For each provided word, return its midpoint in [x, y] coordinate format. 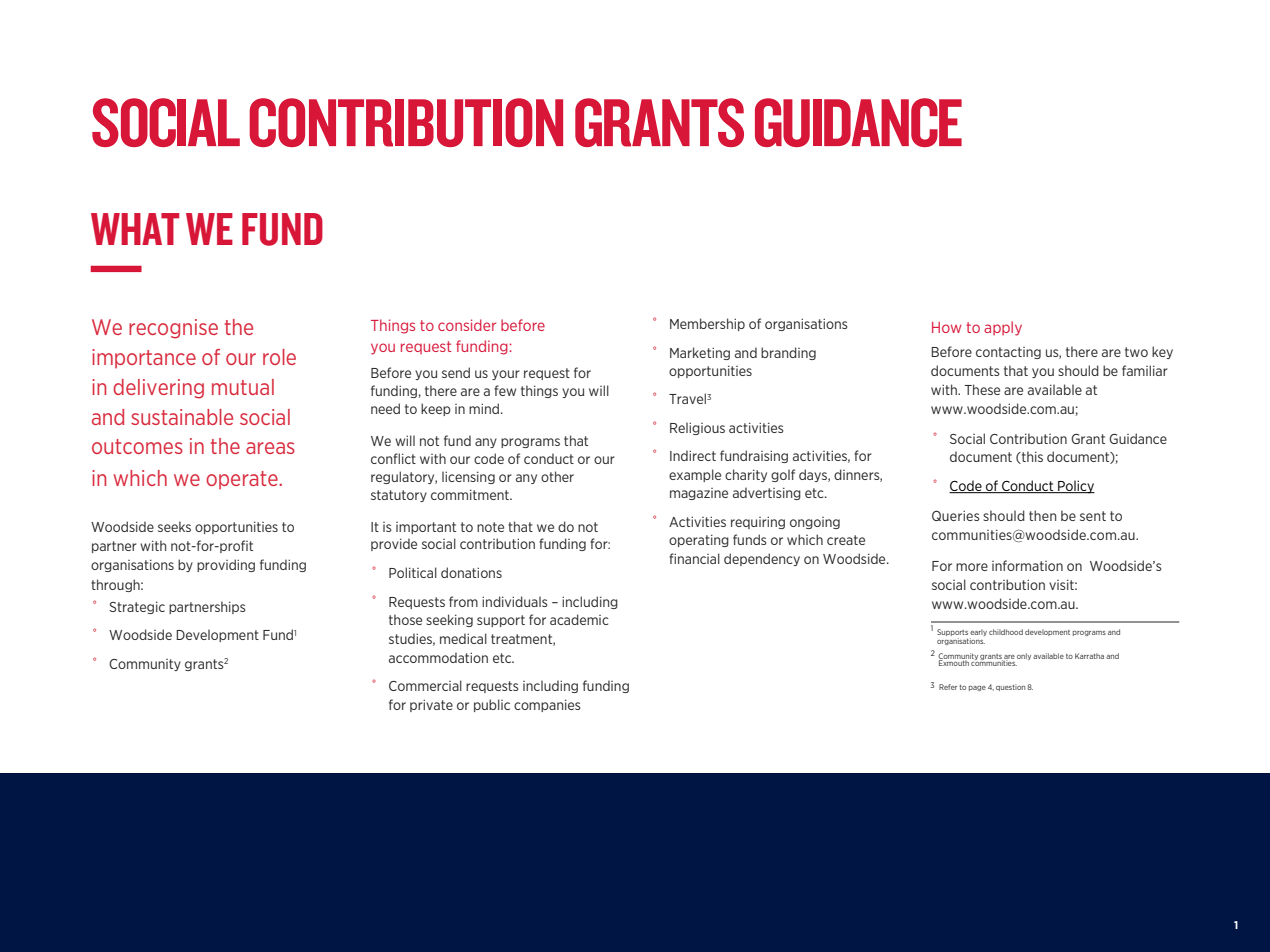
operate [242, 480]
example [695, 475]
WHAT [135, 229]
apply [1003, 328]
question [1010, 687]
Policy [1075, 487]
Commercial [425, 685]
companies [547, 705]
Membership [707, 324]
